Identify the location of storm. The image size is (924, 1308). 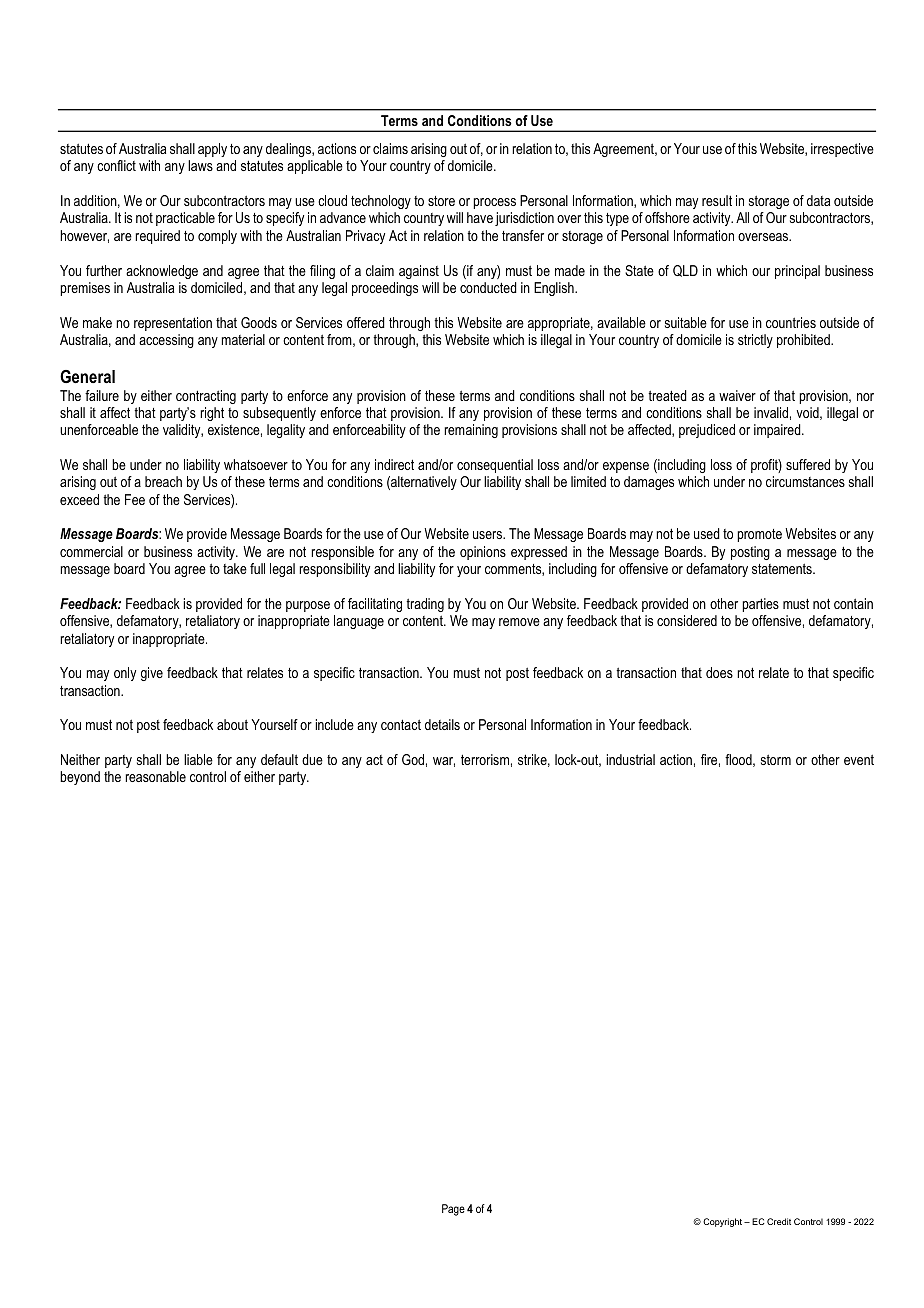
(776, 759).
